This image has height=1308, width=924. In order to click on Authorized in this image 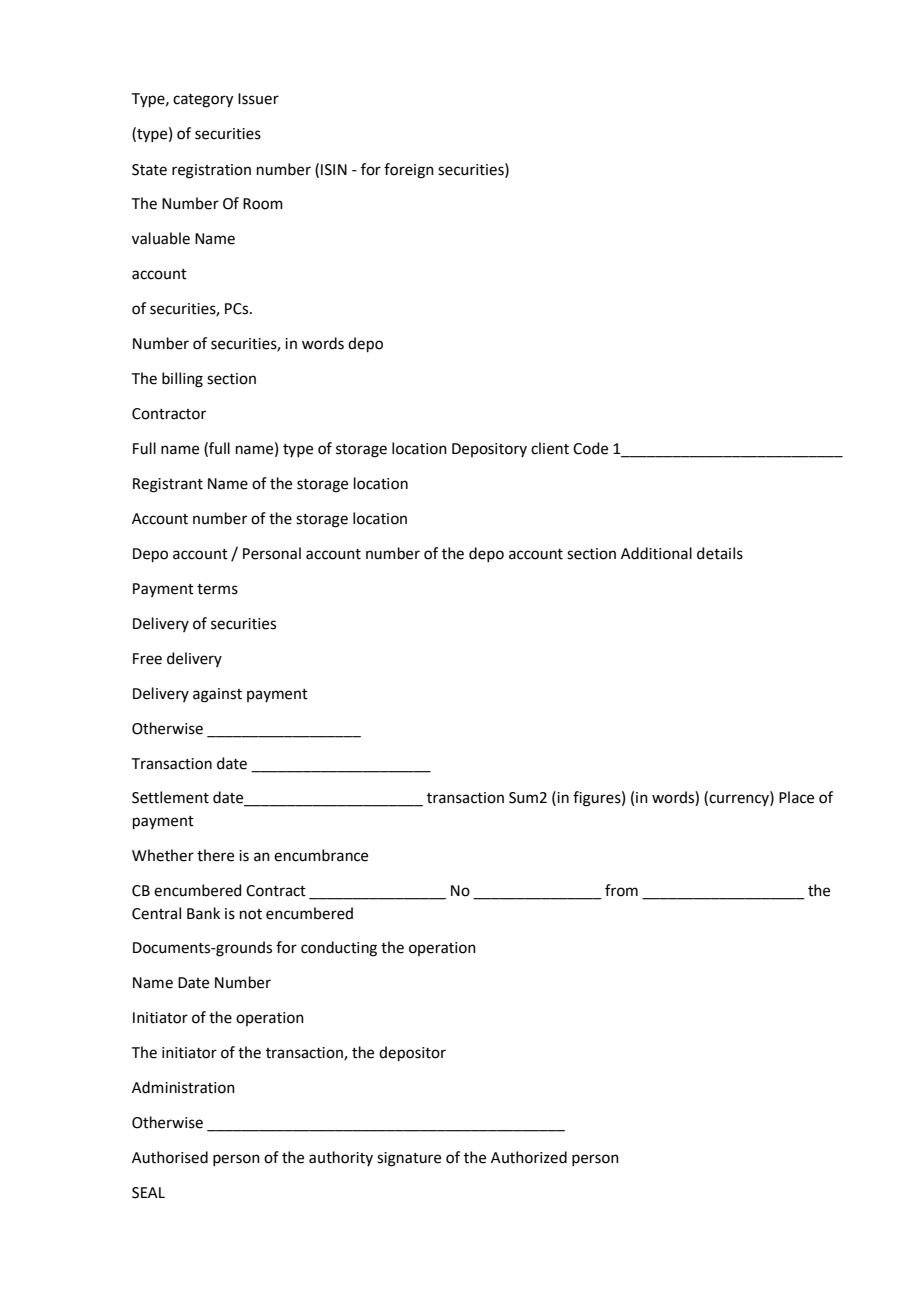, I will do `click(529, 1157)`.
